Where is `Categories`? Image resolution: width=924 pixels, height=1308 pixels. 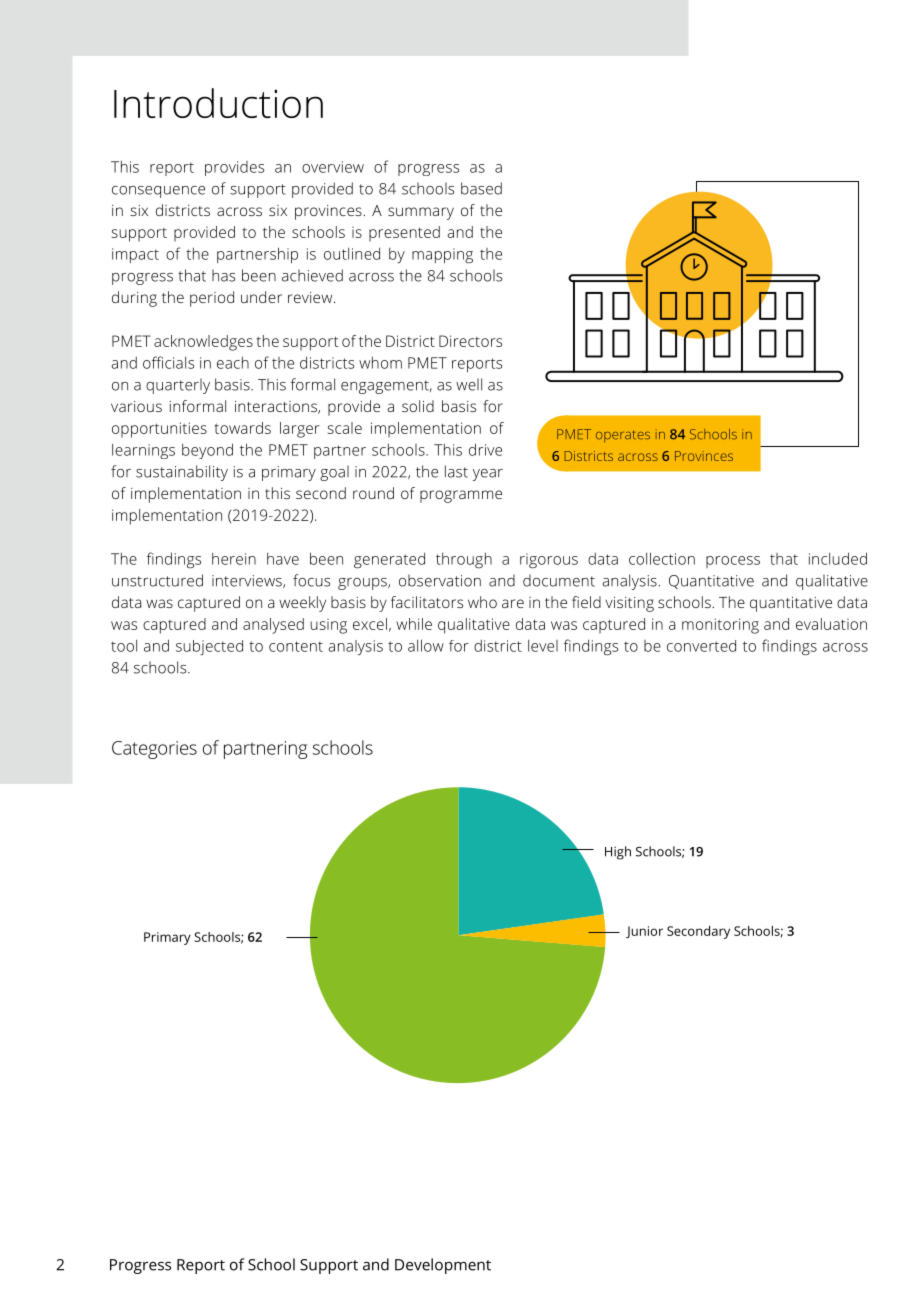
Categories is located at coordinates (154, 750).
